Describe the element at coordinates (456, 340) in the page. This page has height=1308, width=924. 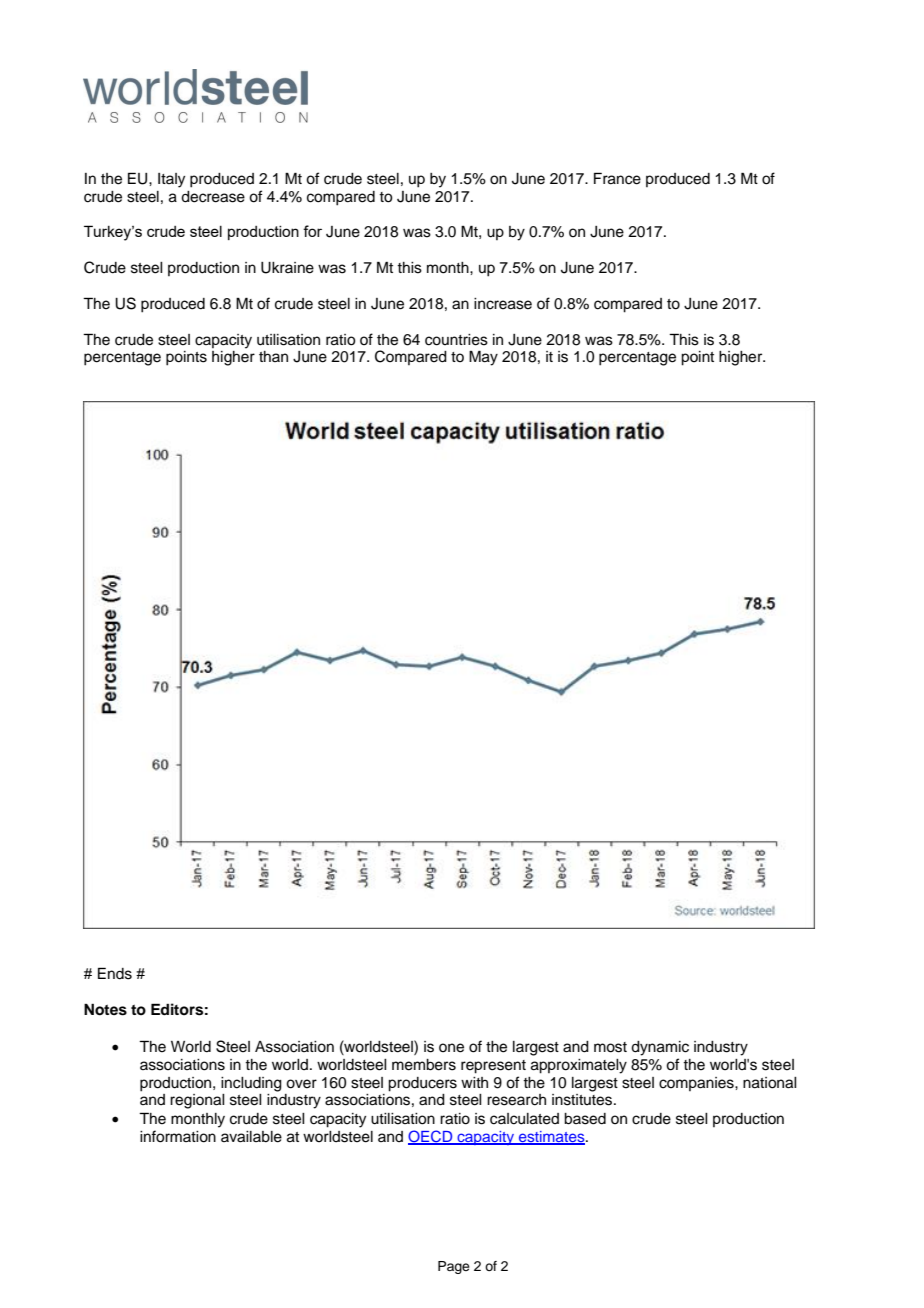
I see `countries` at that location.
